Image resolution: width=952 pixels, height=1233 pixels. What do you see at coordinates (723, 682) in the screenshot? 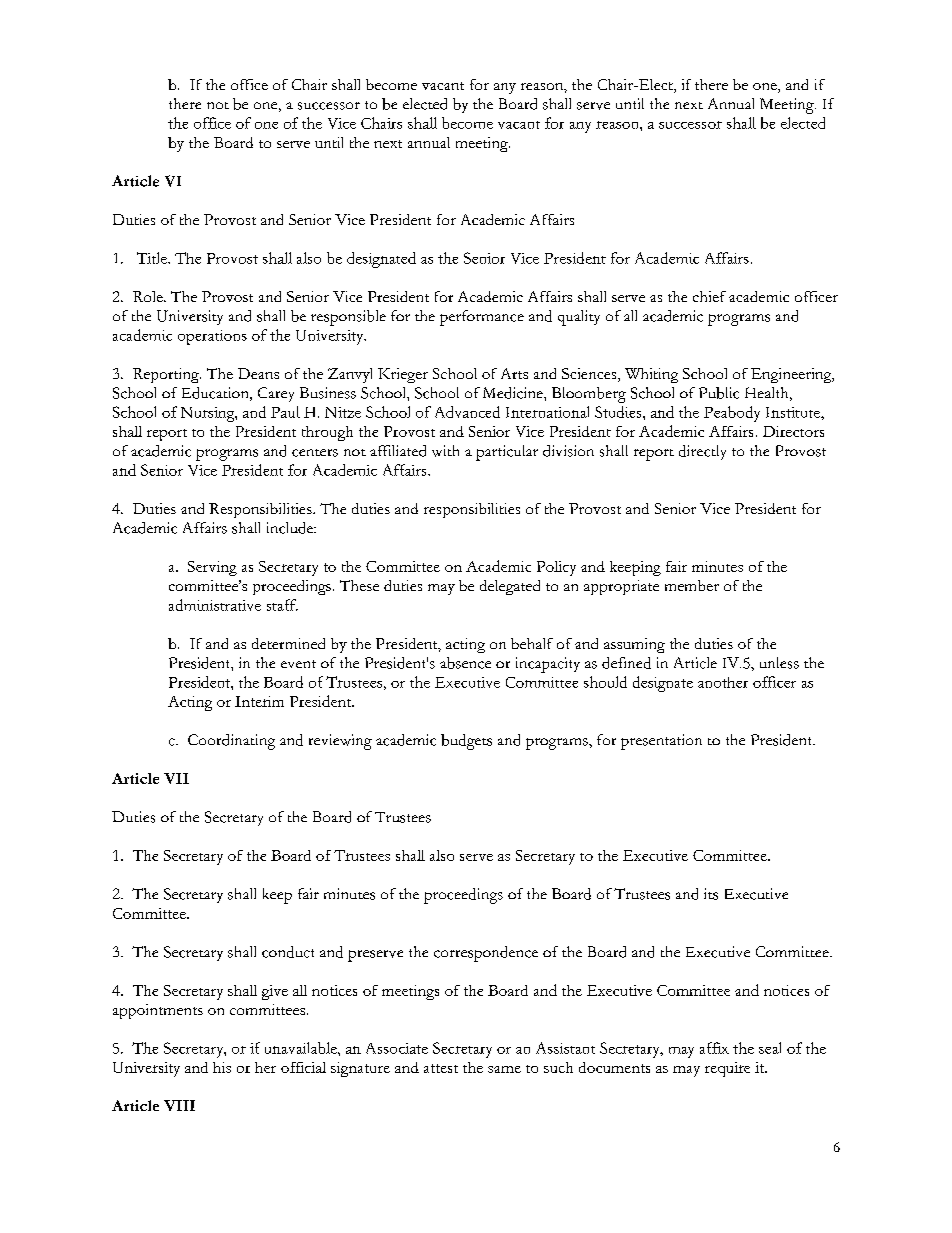
I see `another` at bounding box center [723, 682].
